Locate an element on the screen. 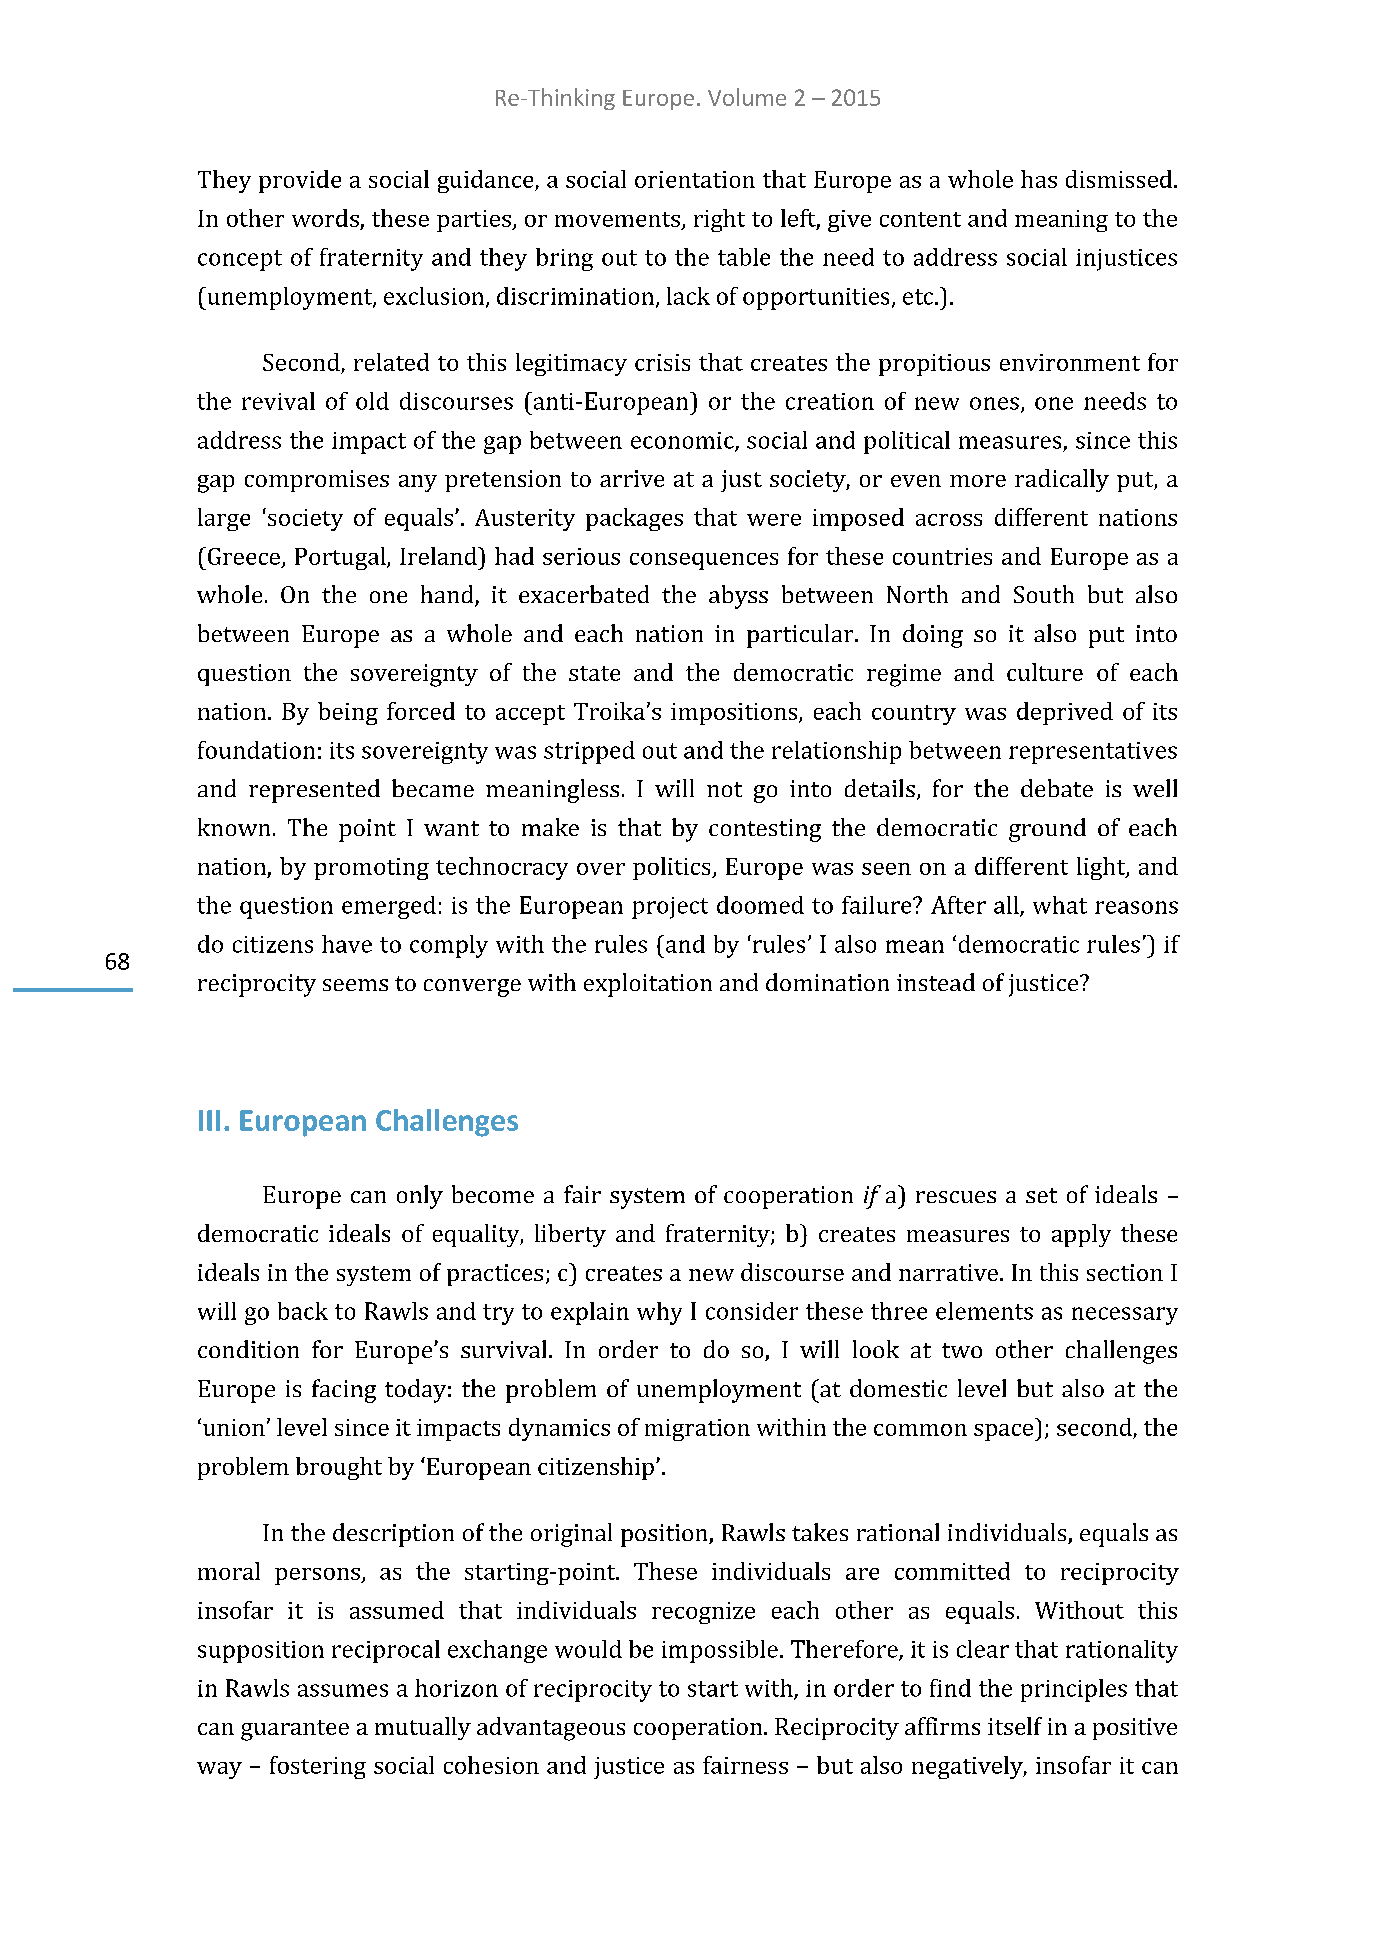 The image size is (1375, 1947). culture is located at coordinates (1045, 672).
